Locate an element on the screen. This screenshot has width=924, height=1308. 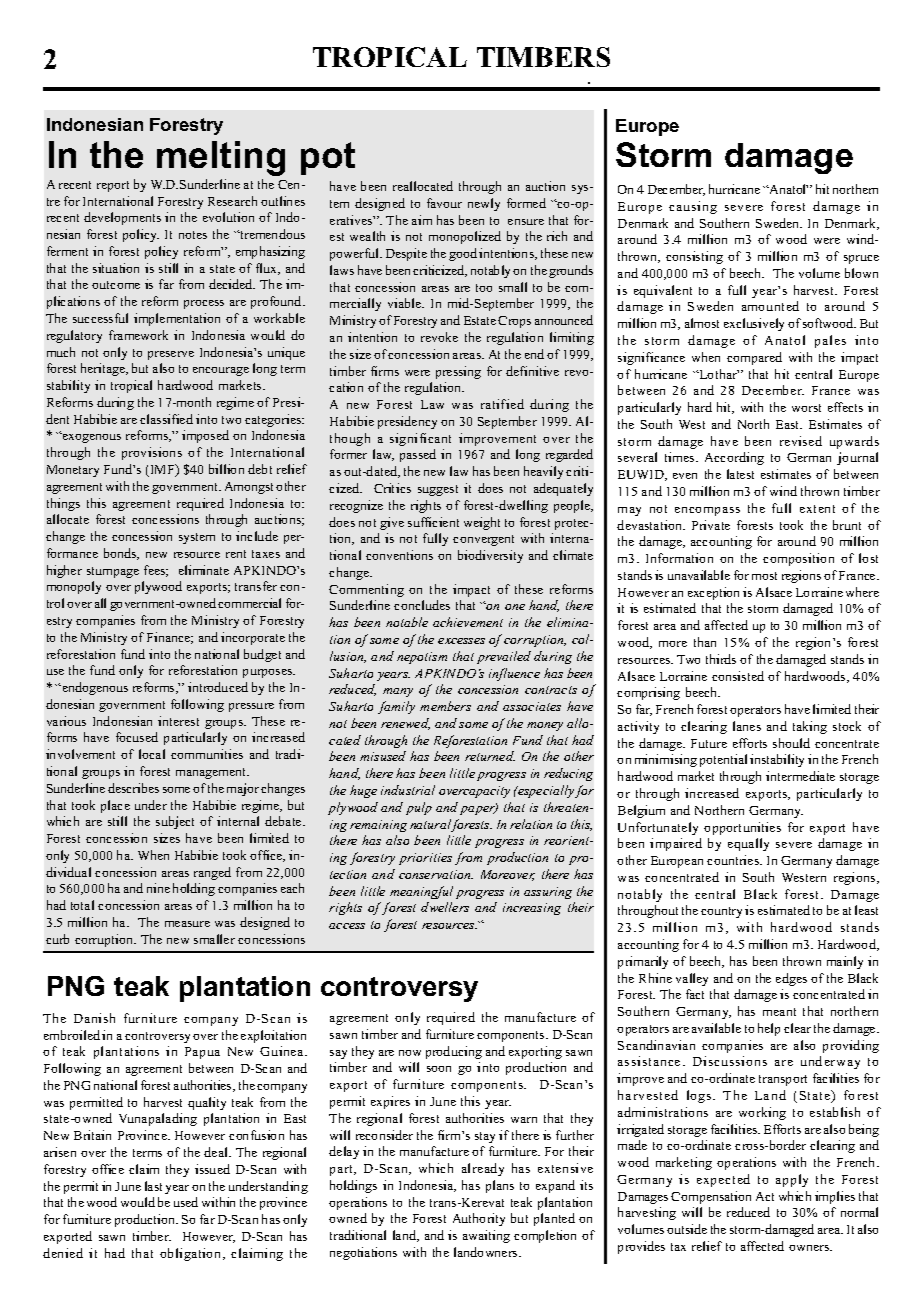
interest is located at coordinates (178, 721).
